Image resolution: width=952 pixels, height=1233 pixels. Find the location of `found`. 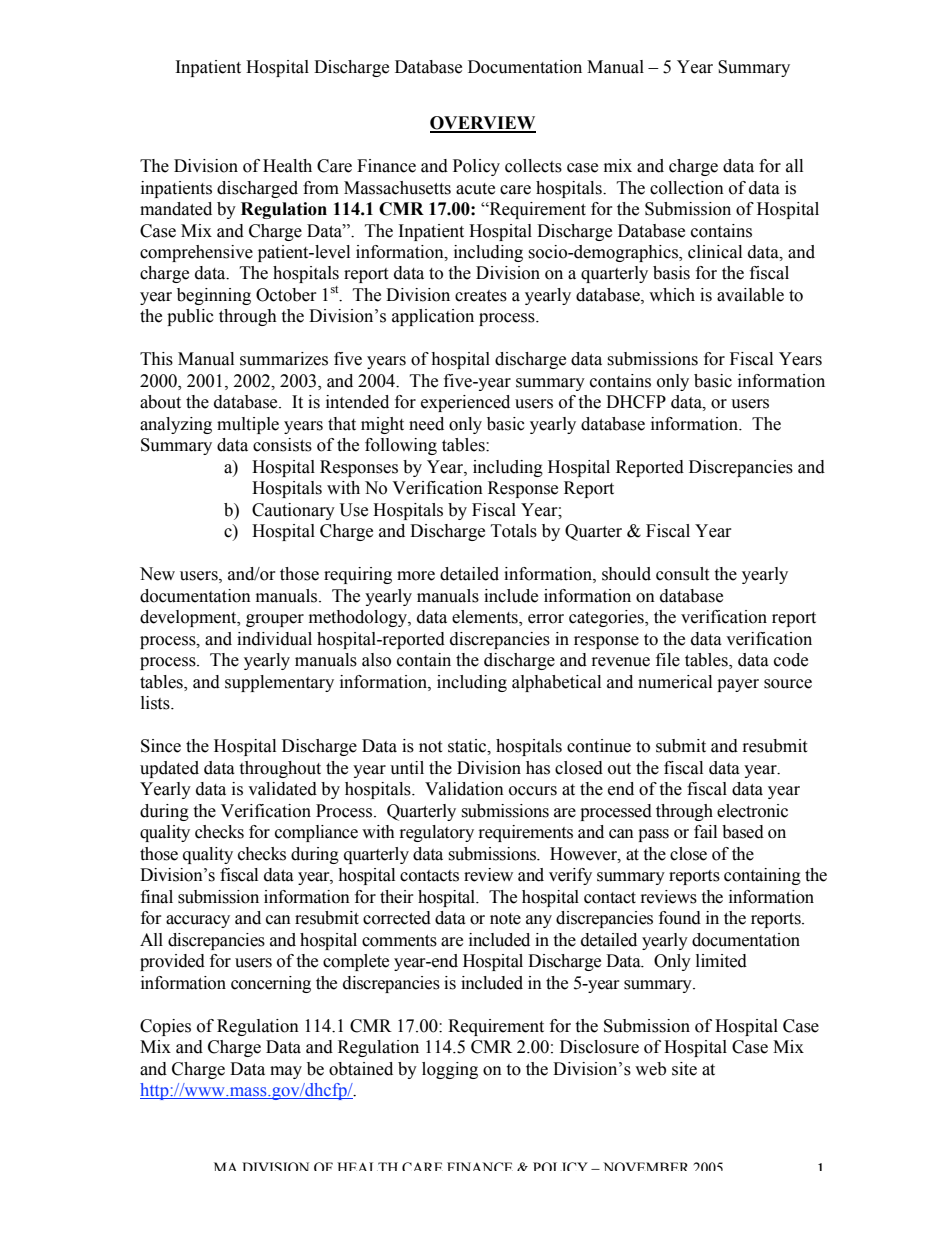

found is located at coordinates (680, 918).
